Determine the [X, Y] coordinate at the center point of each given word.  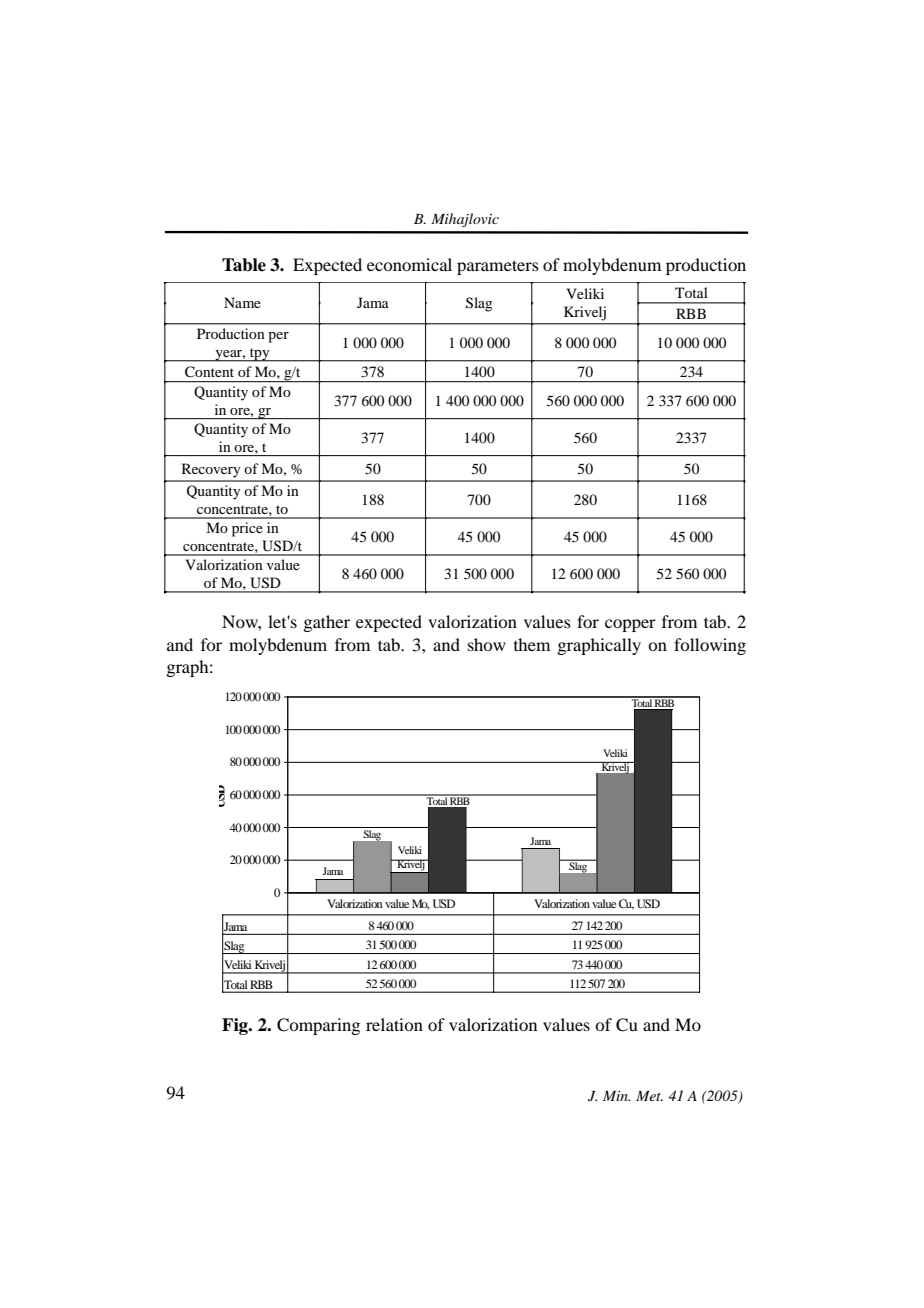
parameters [498, 267]
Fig [236, 1026]
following [710, 646]
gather [326, 623]
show [487, 644]
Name [242, 302]
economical [409, 264]
